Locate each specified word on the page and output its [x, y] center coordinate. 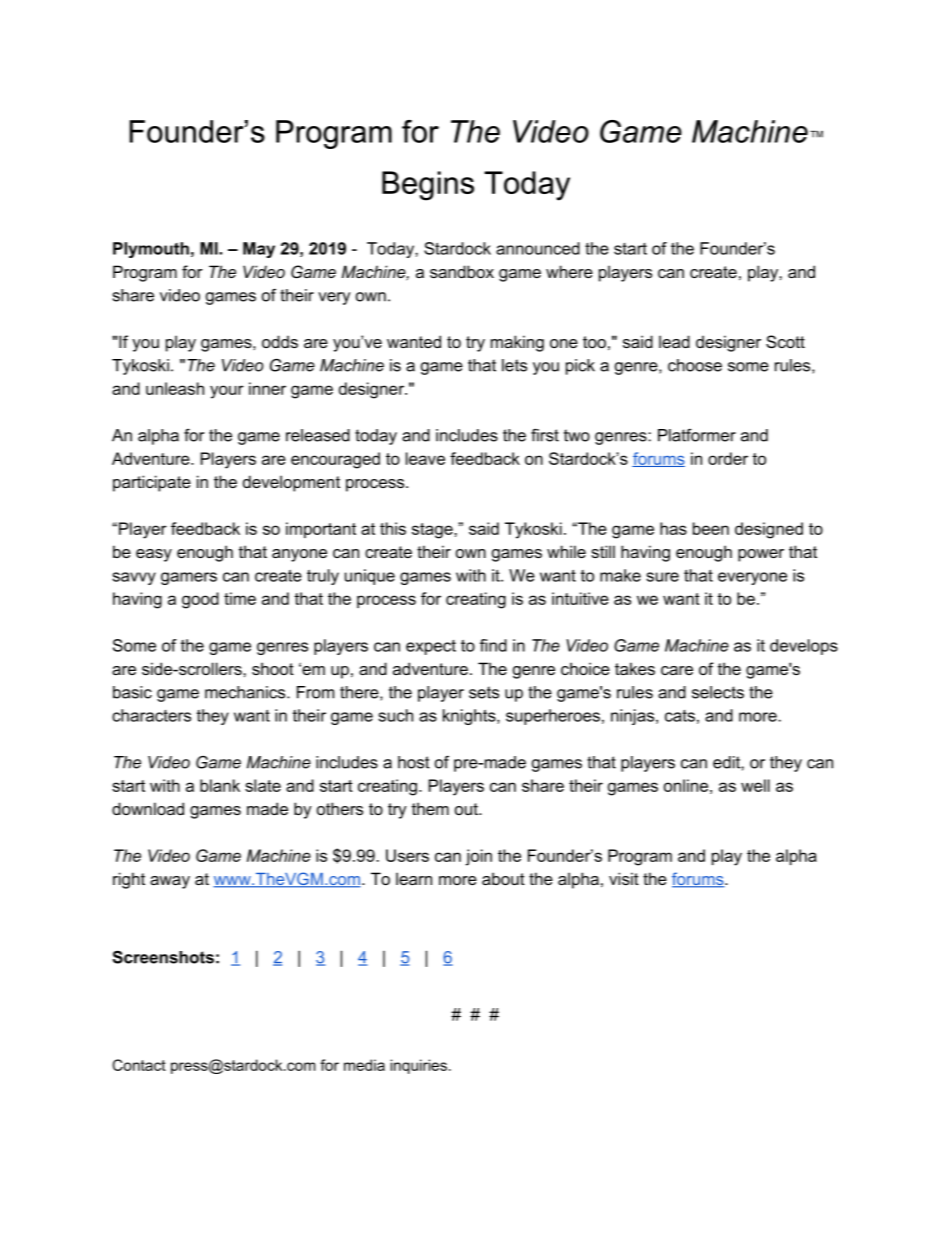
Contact [139, 1065]
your [227, 392]
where [569, 271]
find [493, 645]
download [148, 808]
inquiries [418, 1066]
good [200, 600]
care [677, 670]
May [259, 250]
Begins [428, 186]
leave [425, 458]
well [755, 785]
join [479, 857]
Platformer [697, 435]
